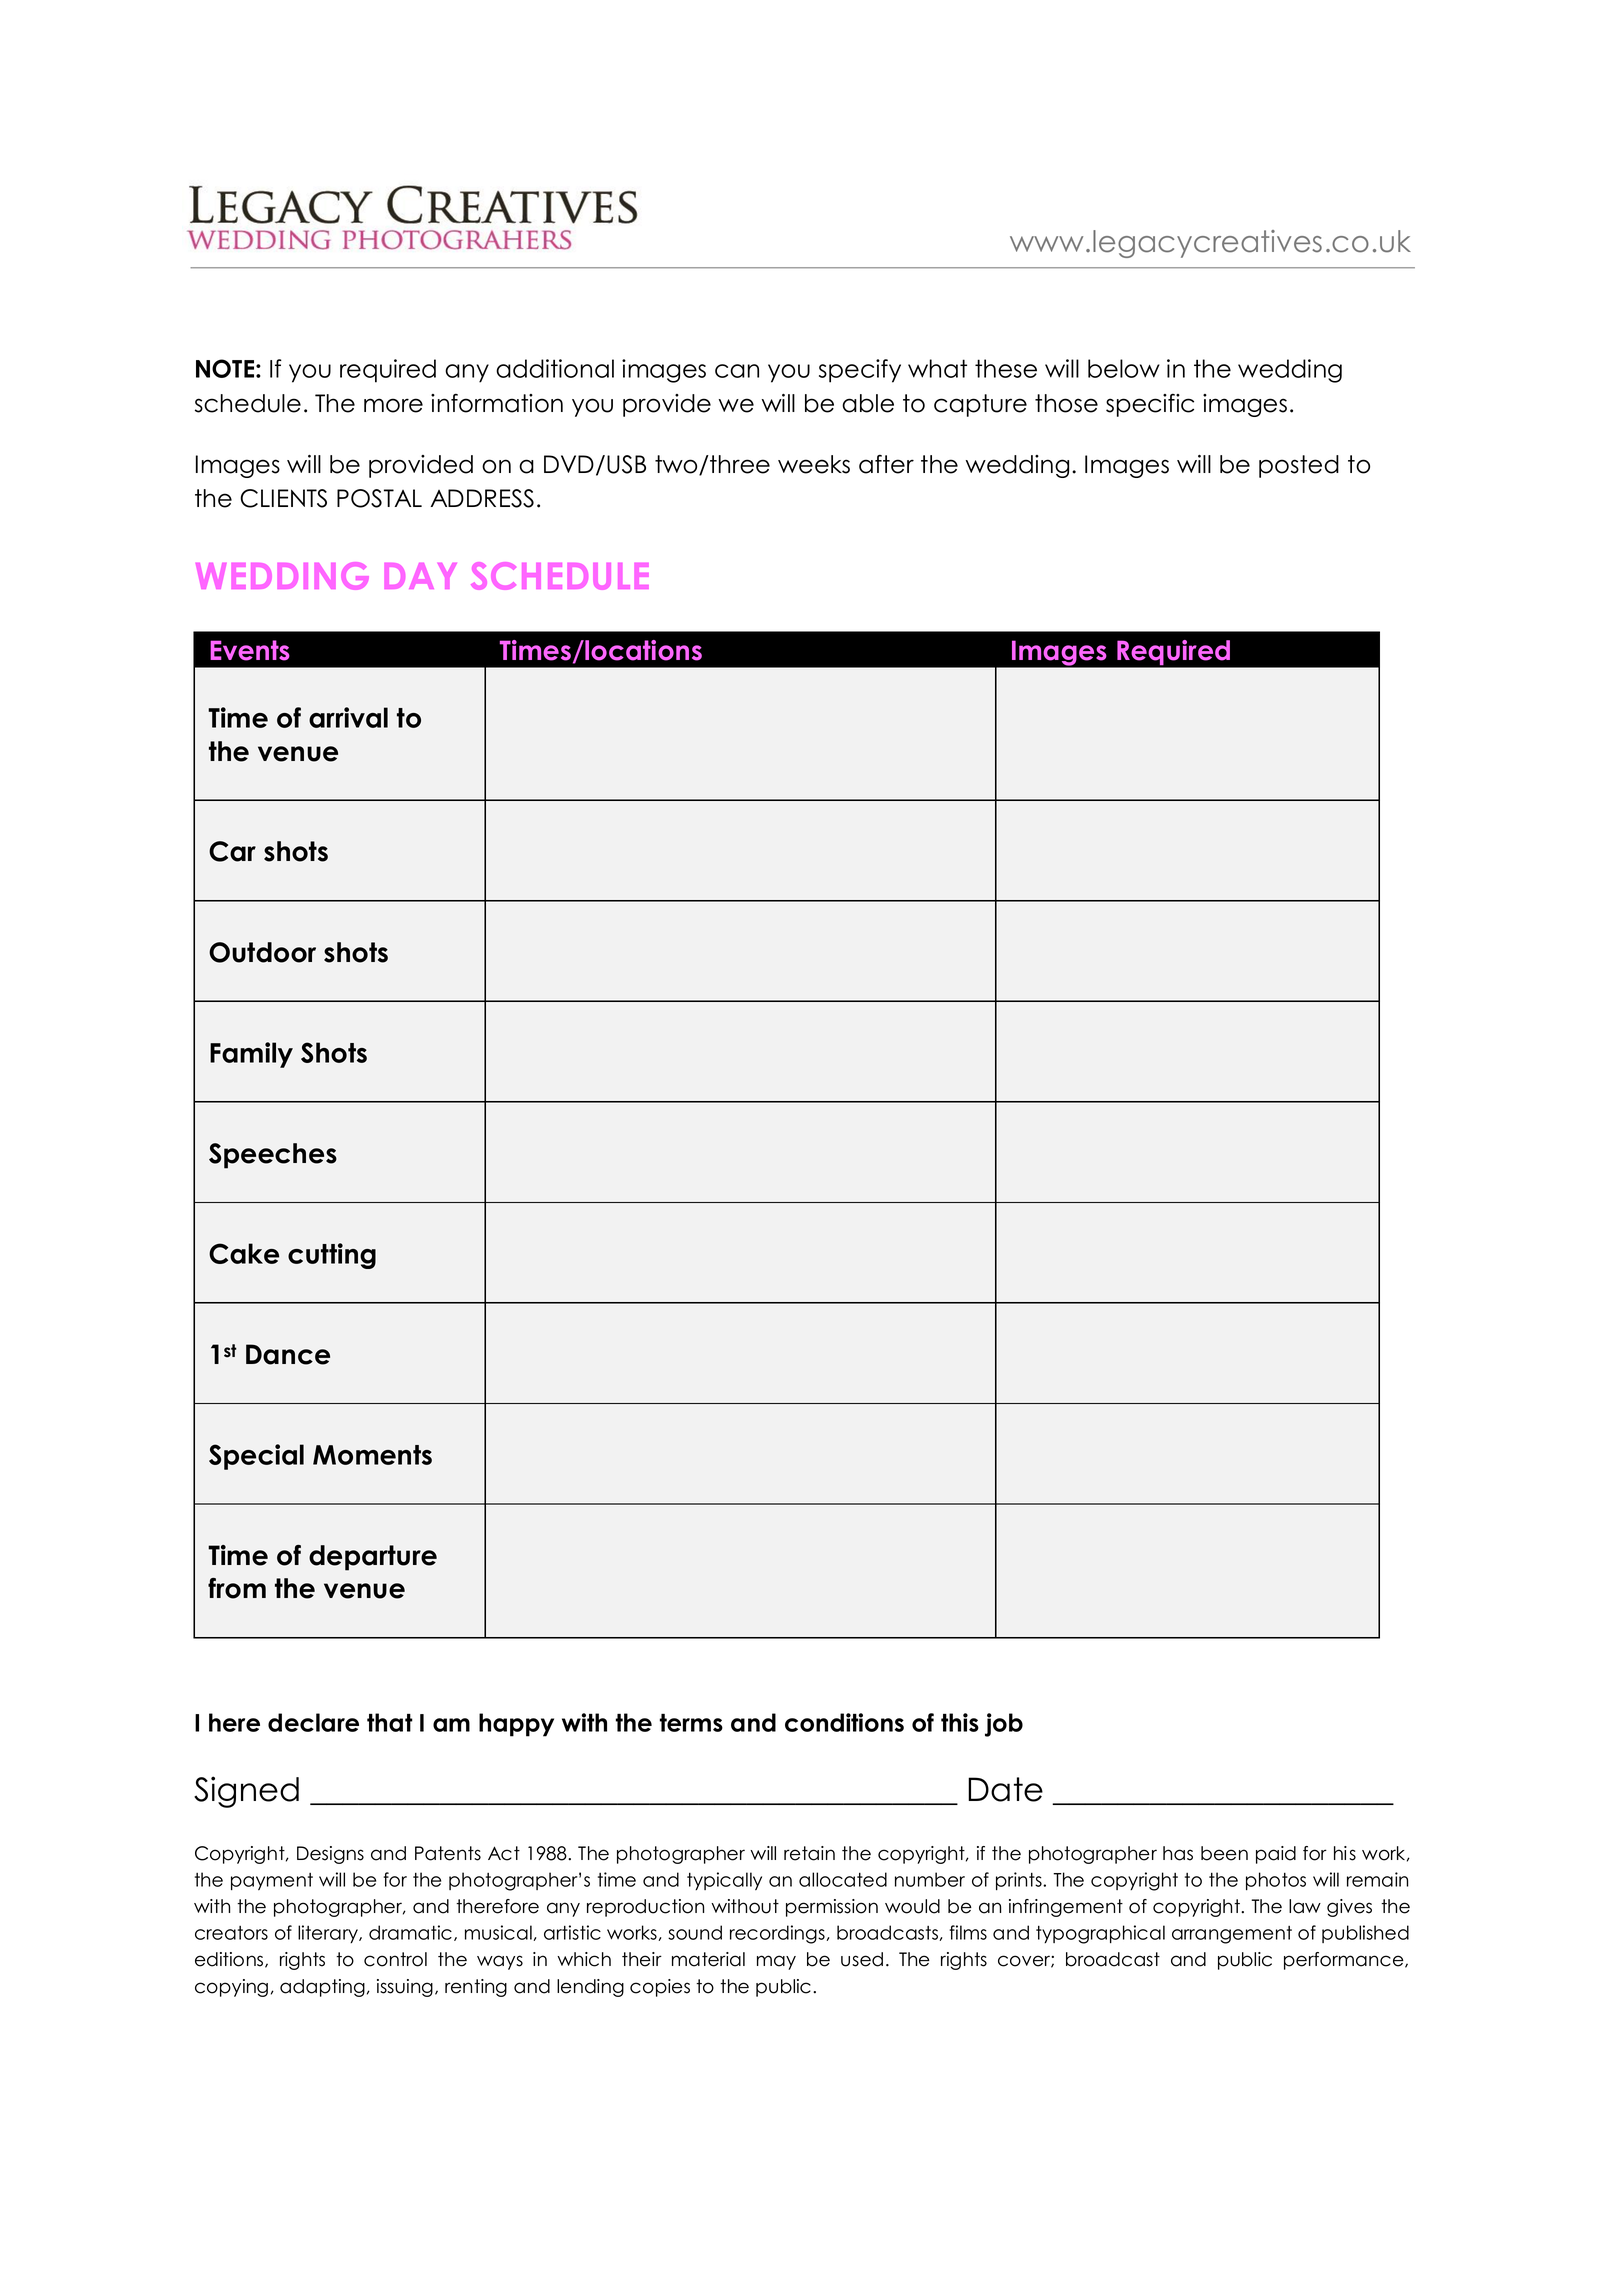 The width and height of the screenshot is (1605, 2270). I want to click on specific, so click(1150, 405).
